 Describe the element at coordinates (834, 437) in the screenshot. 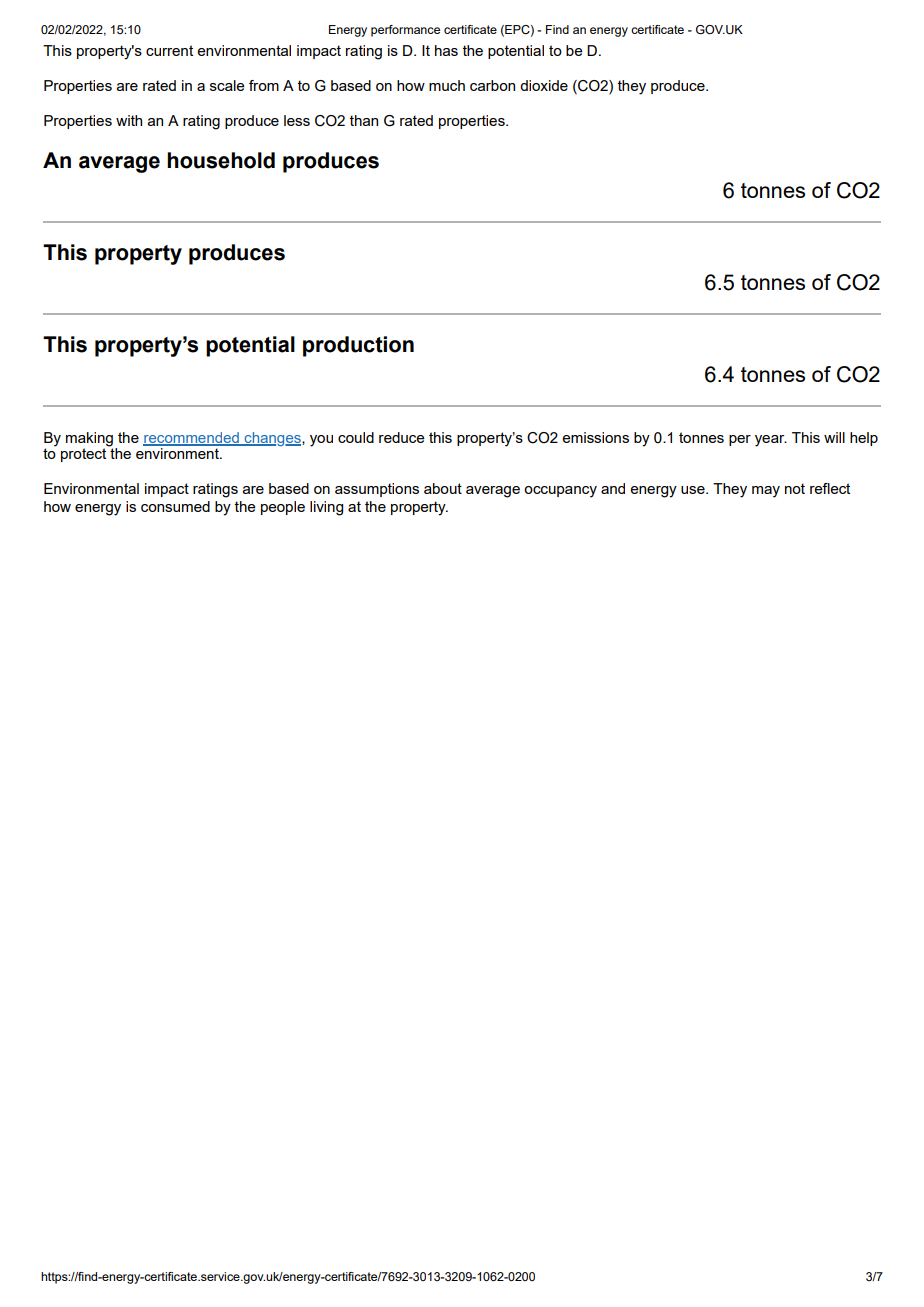

I see `will` at that location.
